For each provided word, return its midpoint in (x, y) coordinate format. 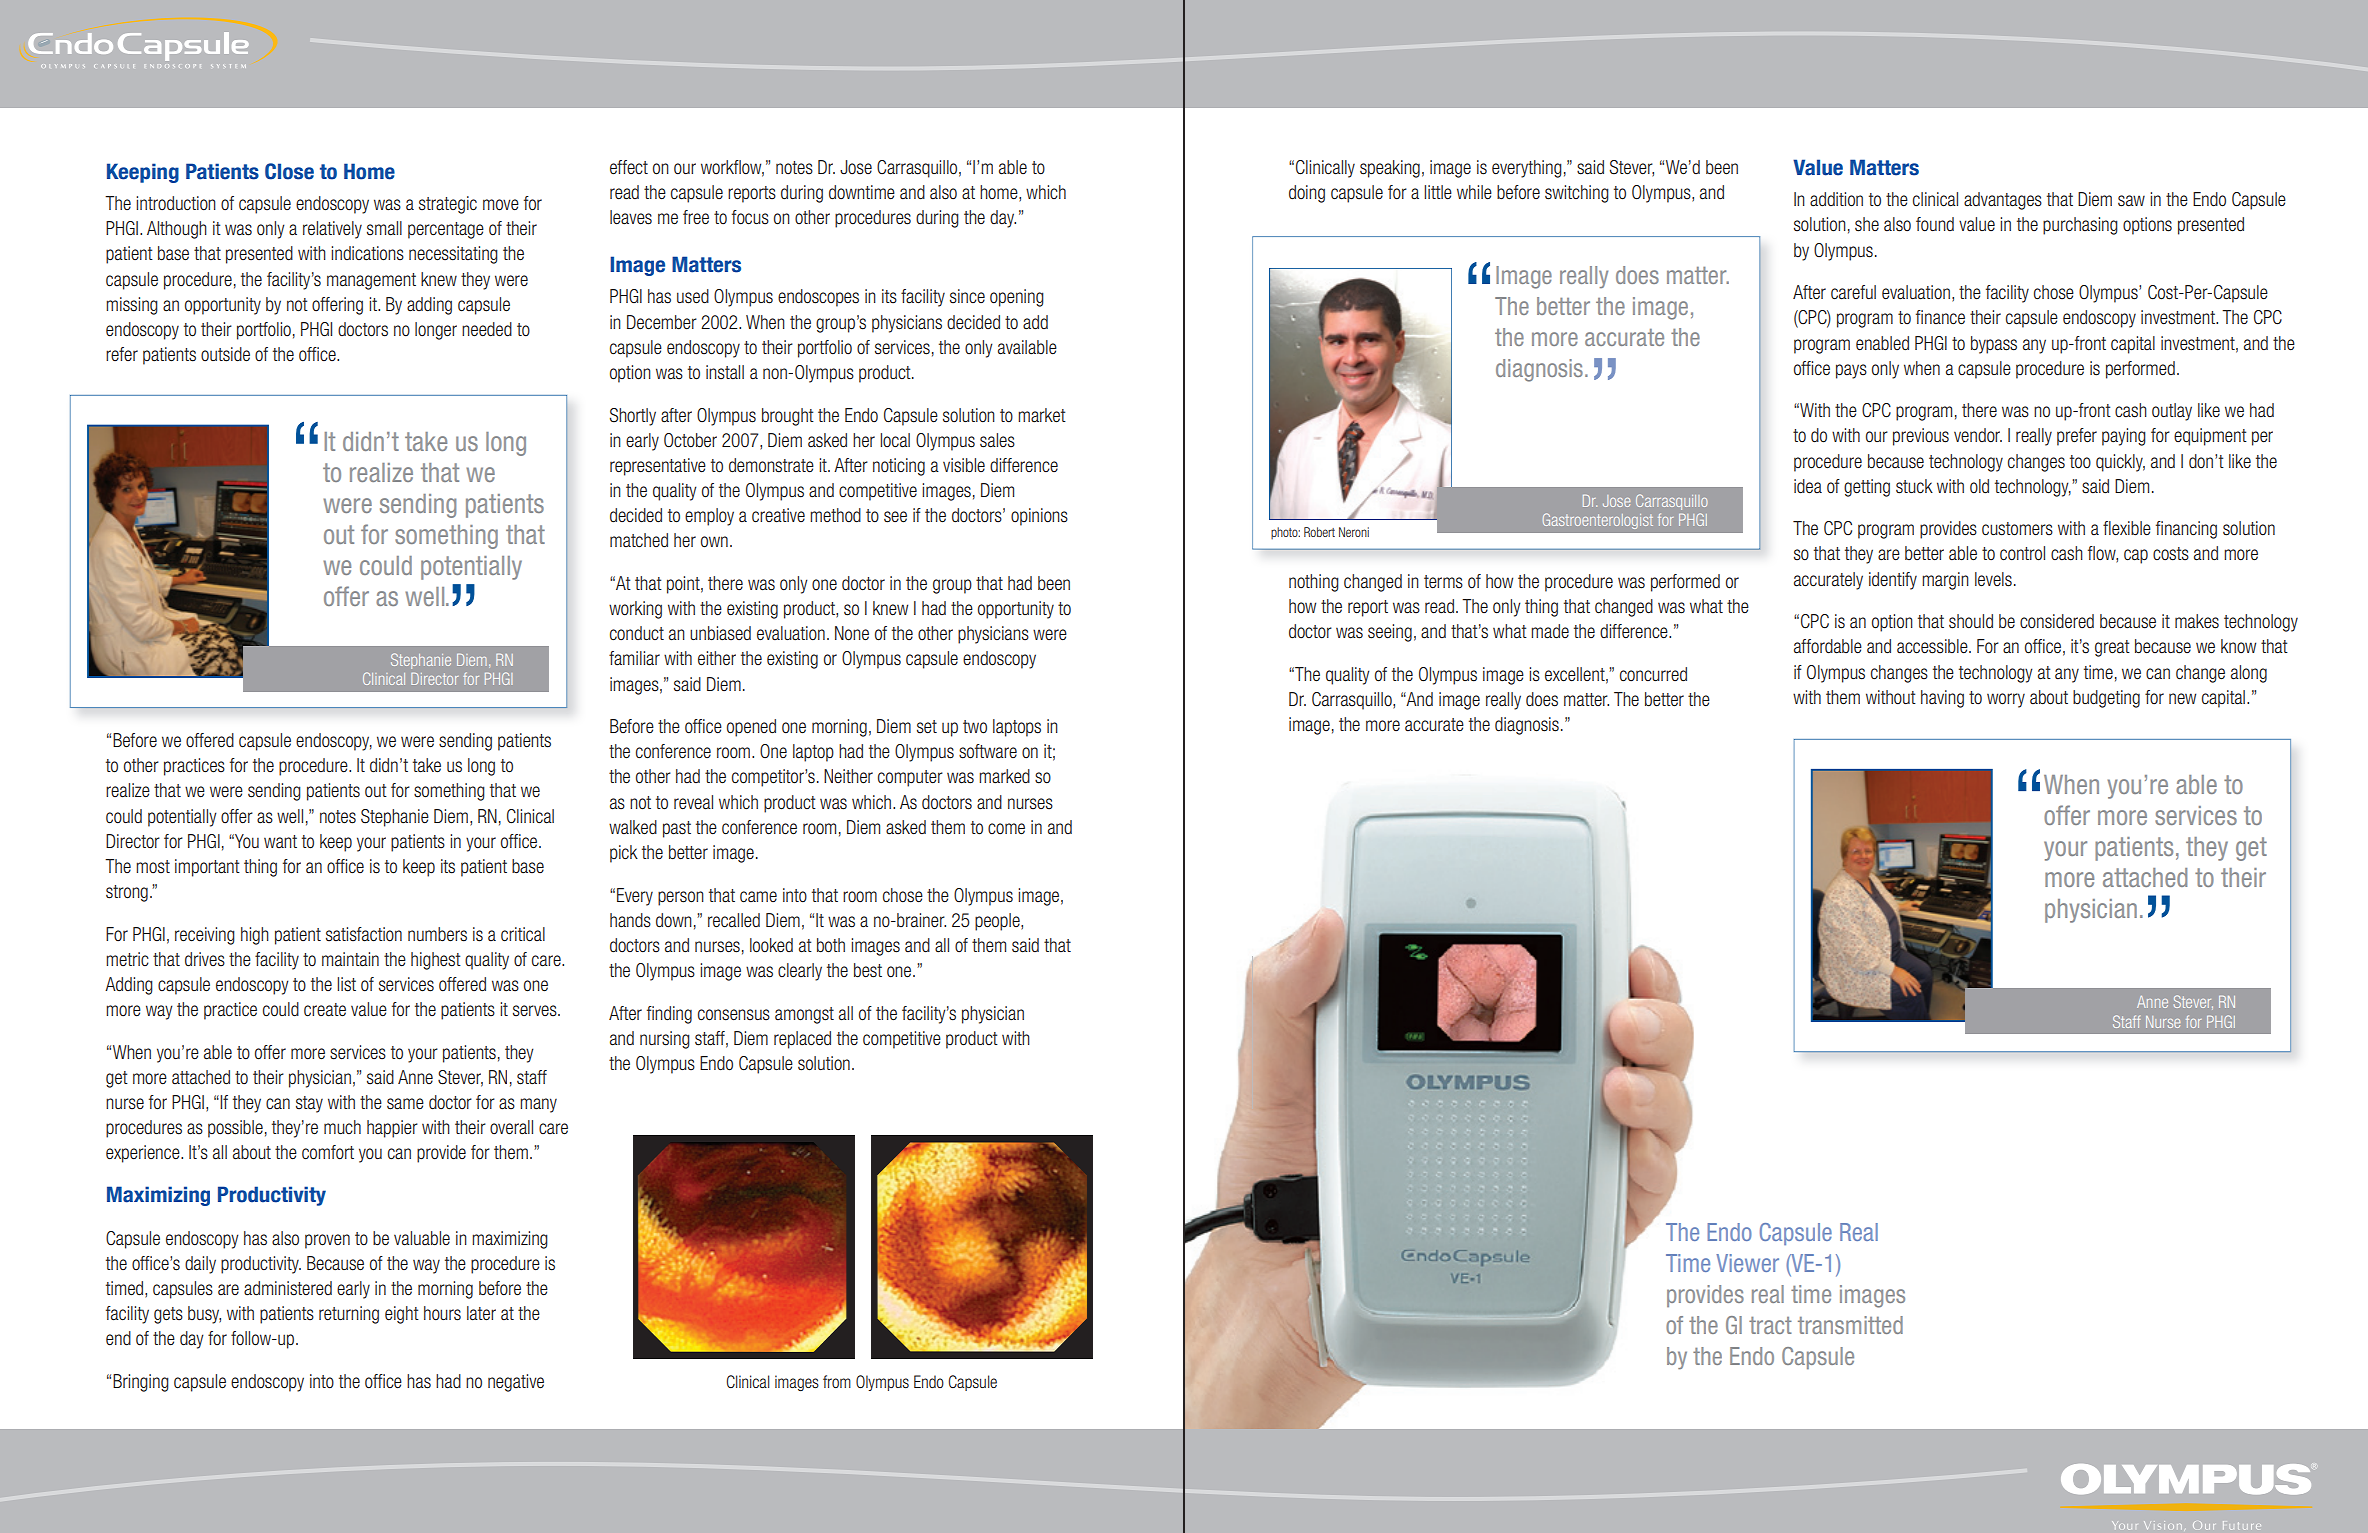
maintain (350, 959)
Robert (1319, 532)
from (837, 1381)
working (635, 610)
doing (1307, 194)
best (868, 970)
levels (1993, 579)
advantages (2003, 201)
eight (402, 1315)
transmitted (1850, 1325)
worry (2006, 700)
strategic (448, 205)
